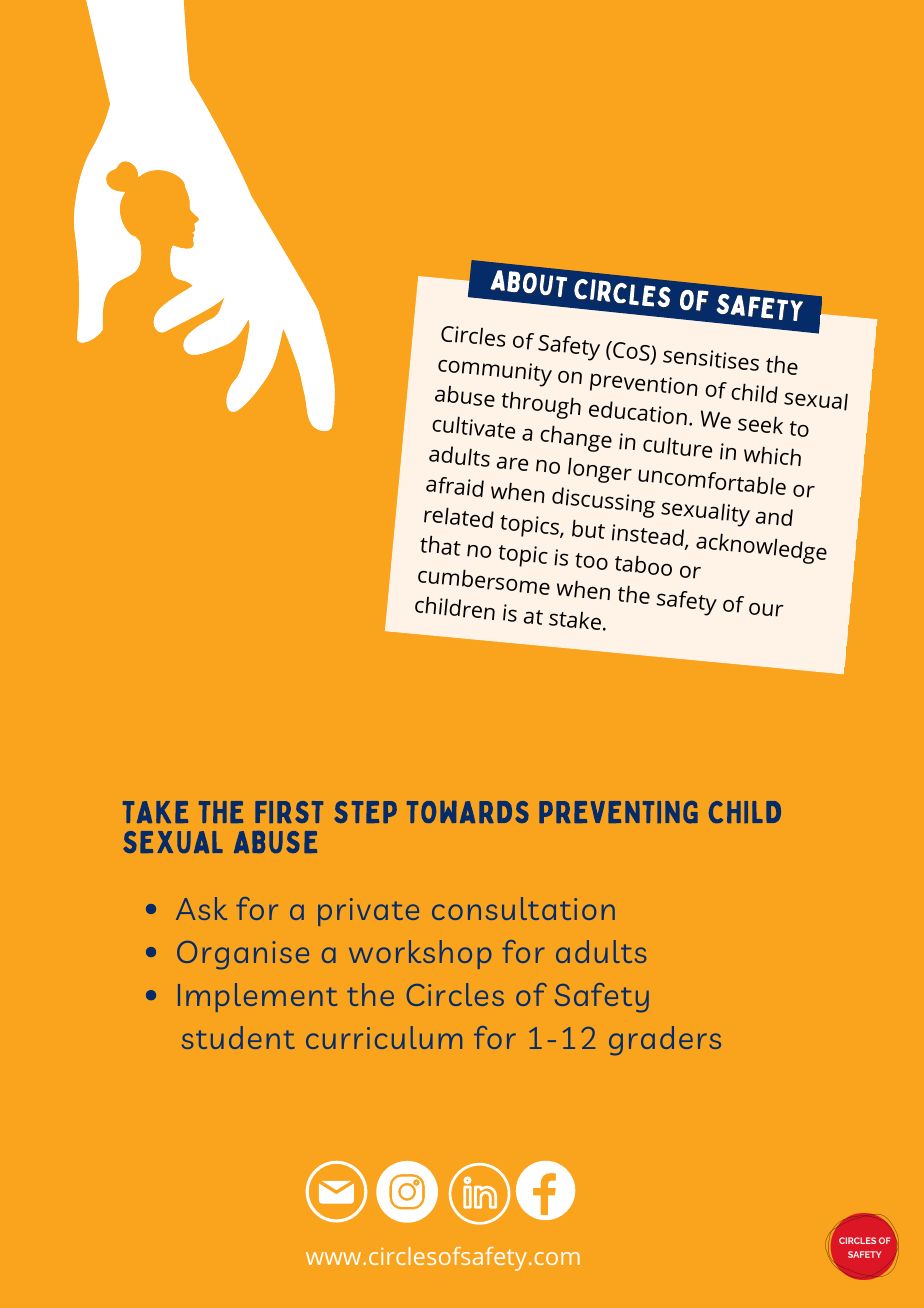 This image has height=1308, width=924. What do you see at coordinates (238, 1037) in the image?
I see `student` at bounding box center [238, 1037].
